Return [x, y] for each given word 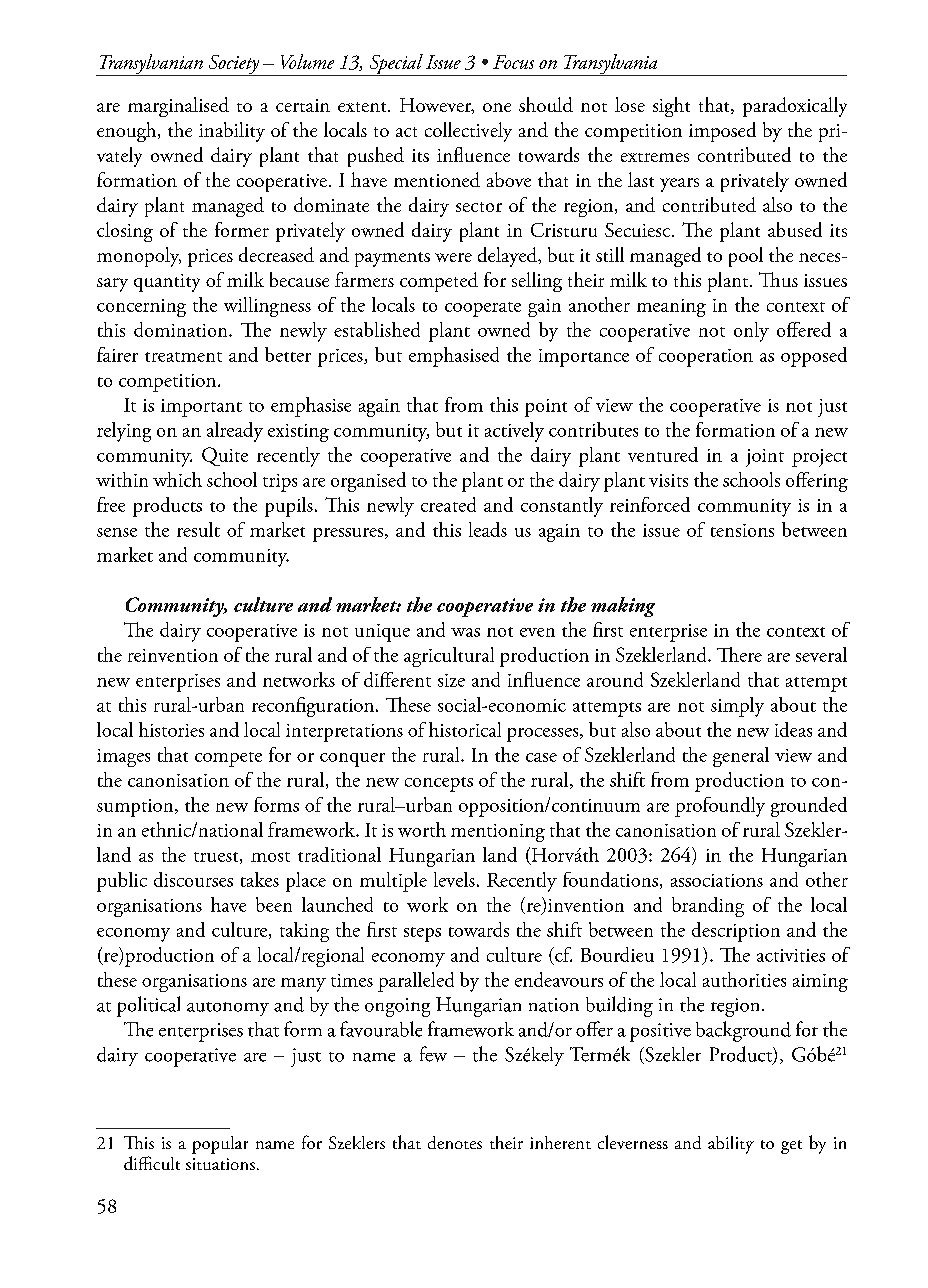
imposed [722, 132]
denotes [455, 1142]
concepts [439, 784]
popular [220, 1145]
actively [514, 432]
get [791, 1147]
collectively [468, 132]
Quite [225, 456]
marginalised [178, 107]
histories [171, 729]
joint [765, 458]
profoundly [720, 807]
